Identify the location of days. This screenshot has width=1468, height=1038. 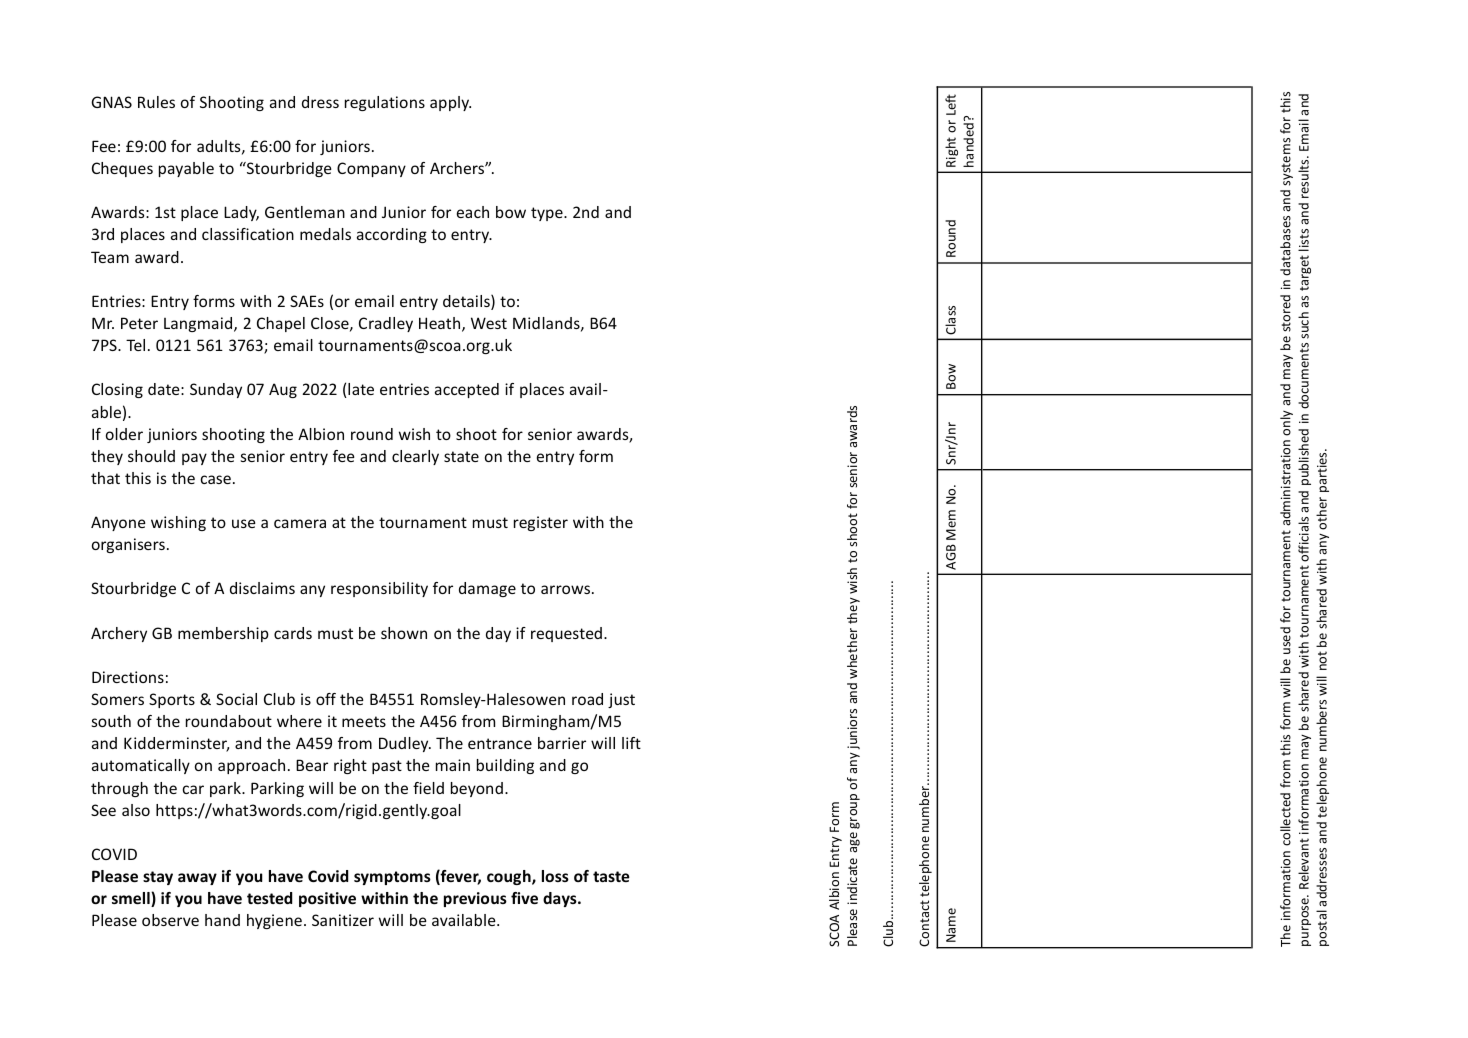
(561, 899).
